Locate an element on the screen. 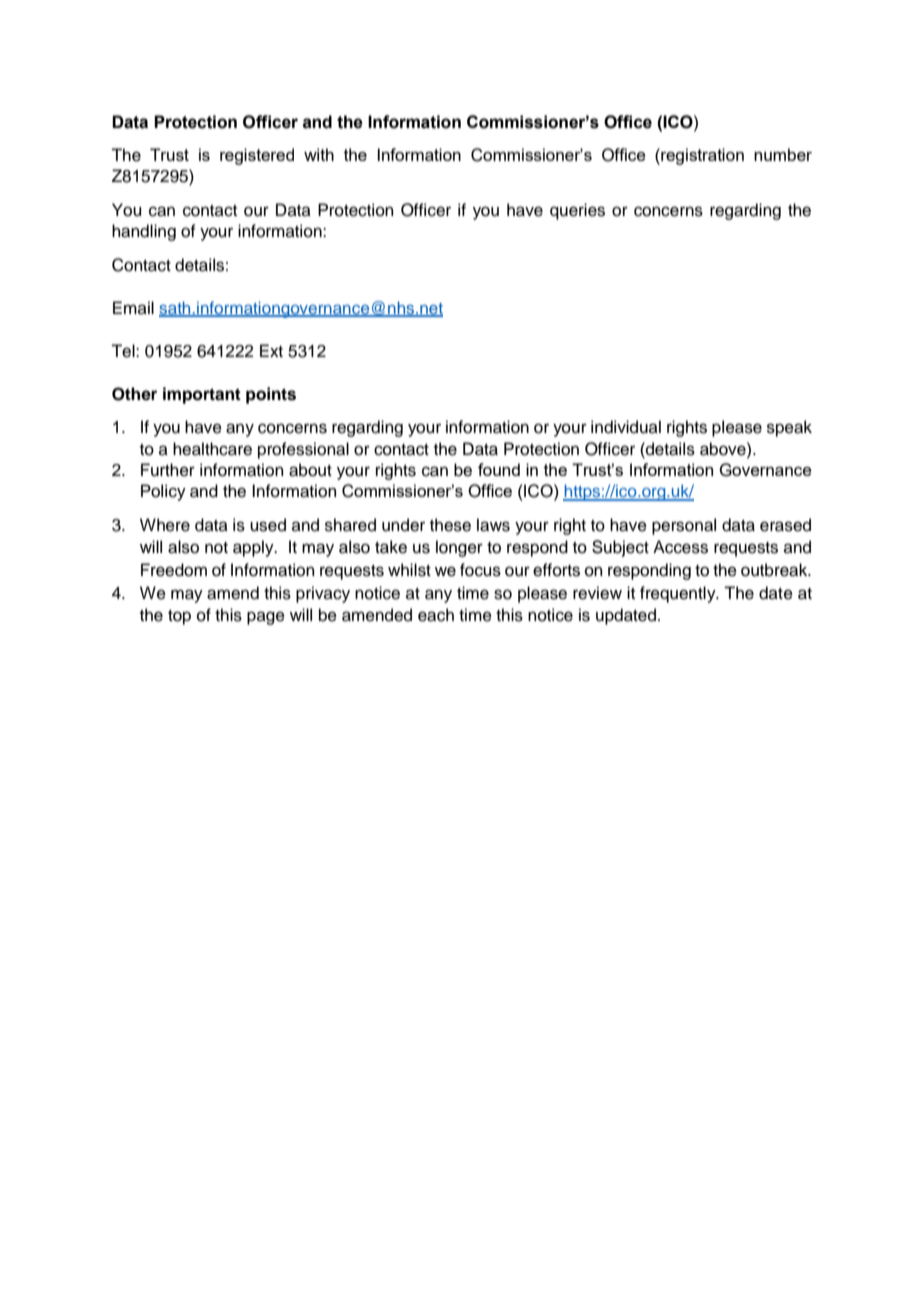 The height and width of the screenshot is (1308, 924). healthcare is located at coordinates (212, 449).
